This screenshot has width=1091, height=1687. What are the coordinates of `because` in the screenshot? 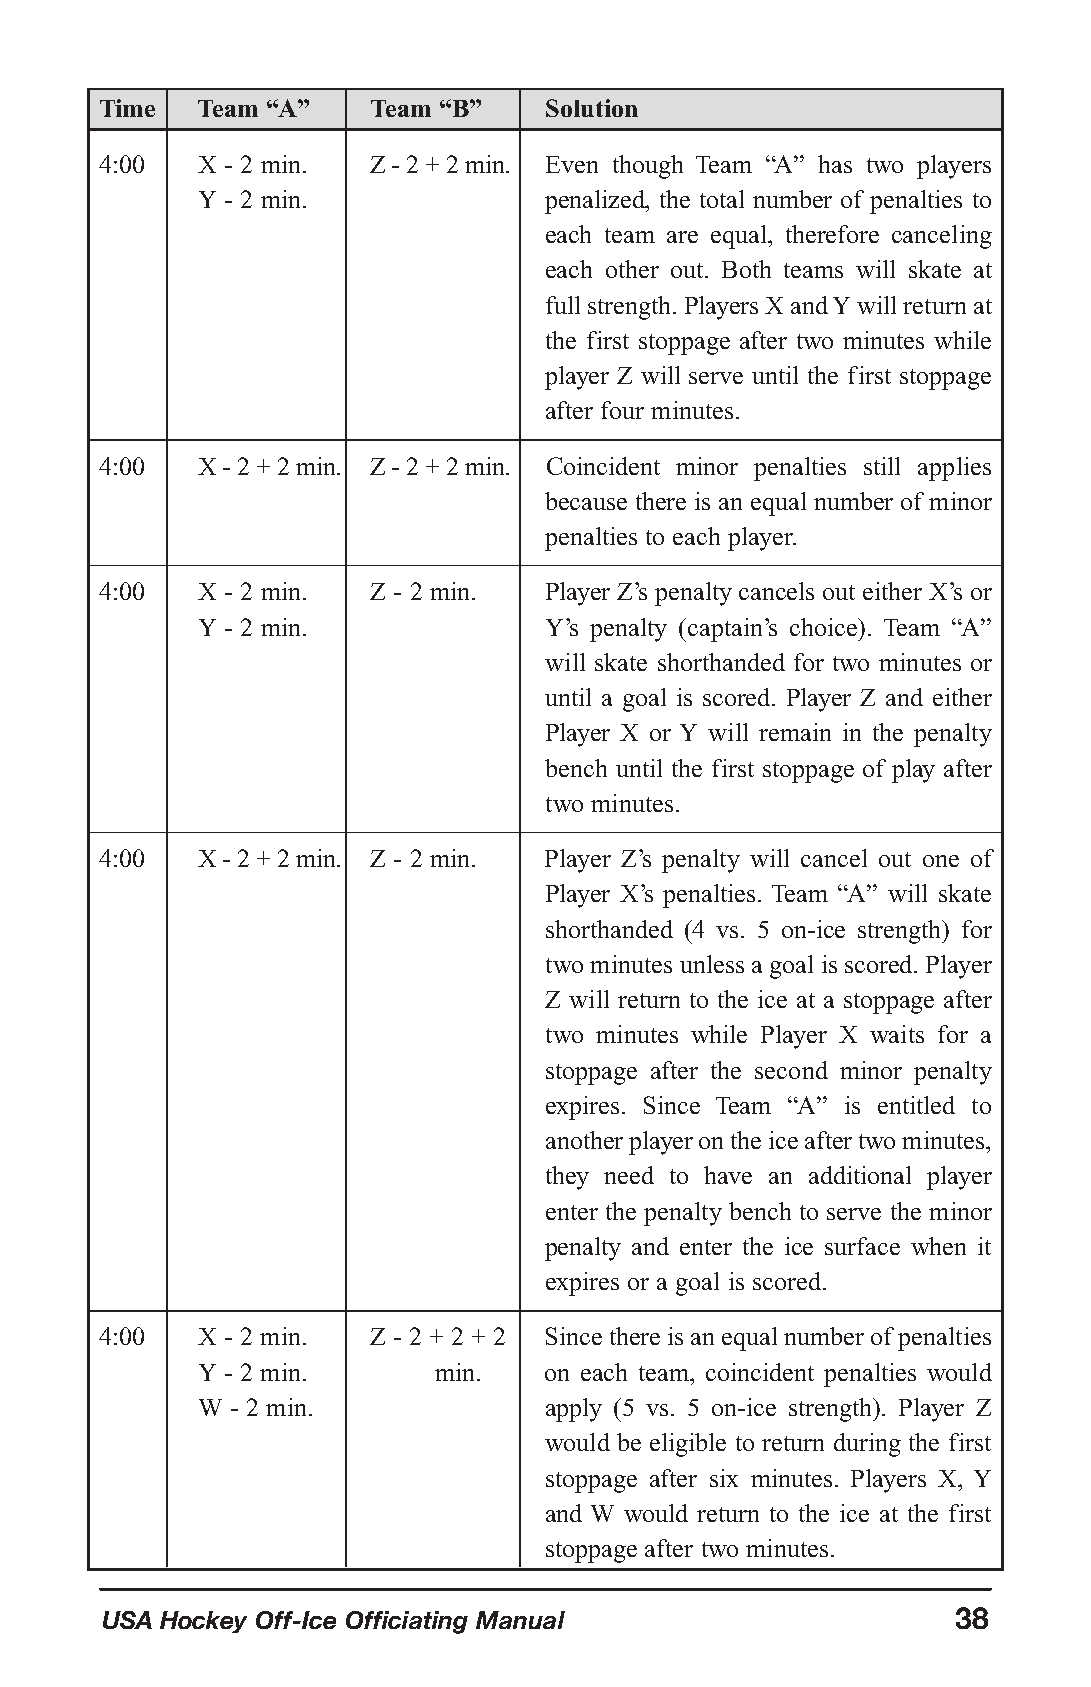 It's located at (586, 501).
